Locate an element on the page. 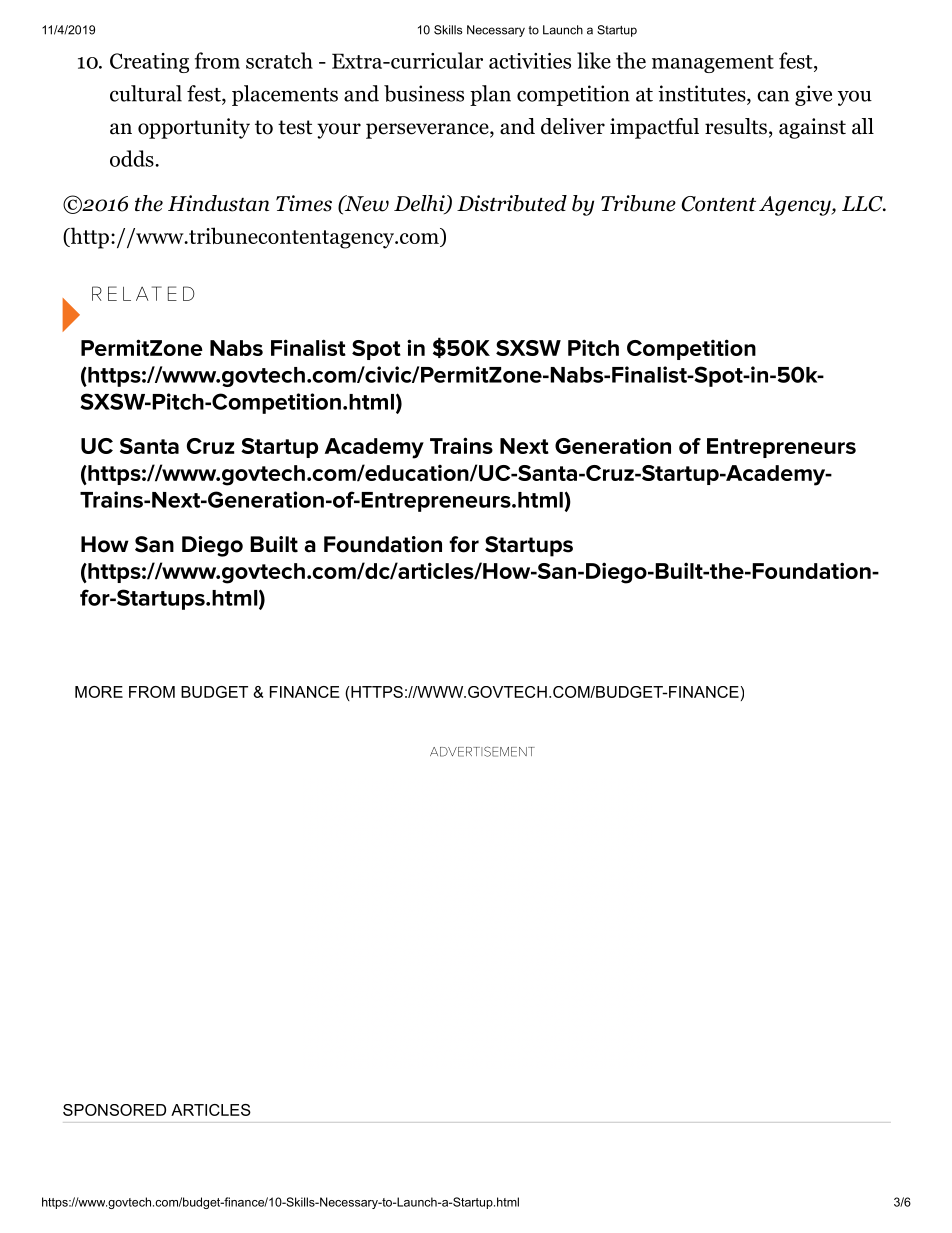  Hindustan is located at coordinates (218, 203).
